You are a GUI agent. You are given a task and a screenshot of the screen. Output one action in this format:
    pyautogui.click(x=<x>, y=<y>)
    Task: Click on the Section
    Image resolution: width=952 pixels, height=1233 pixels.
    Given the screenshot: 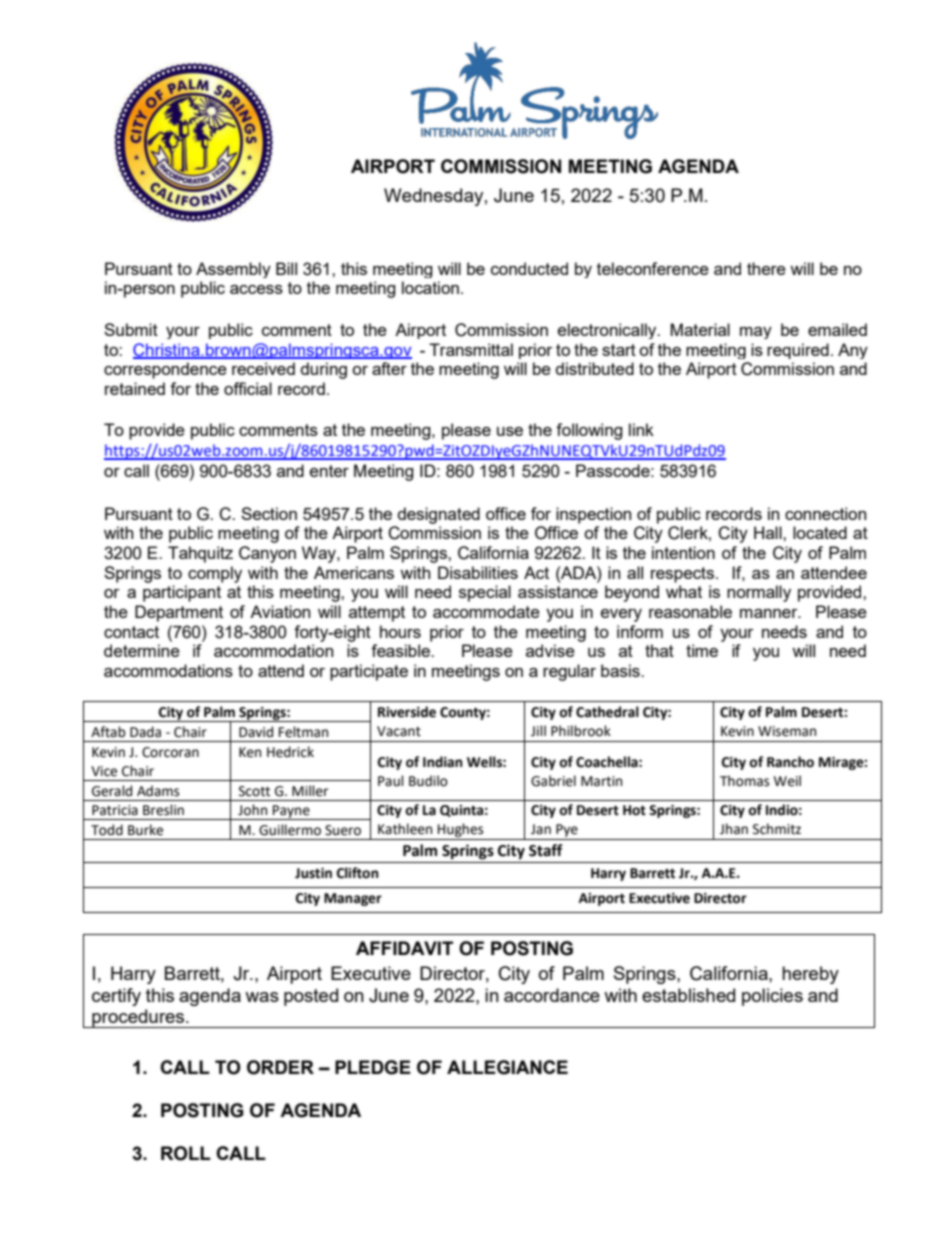 What is the action you would take?
    pyautogui.click(x=269, y=513)
